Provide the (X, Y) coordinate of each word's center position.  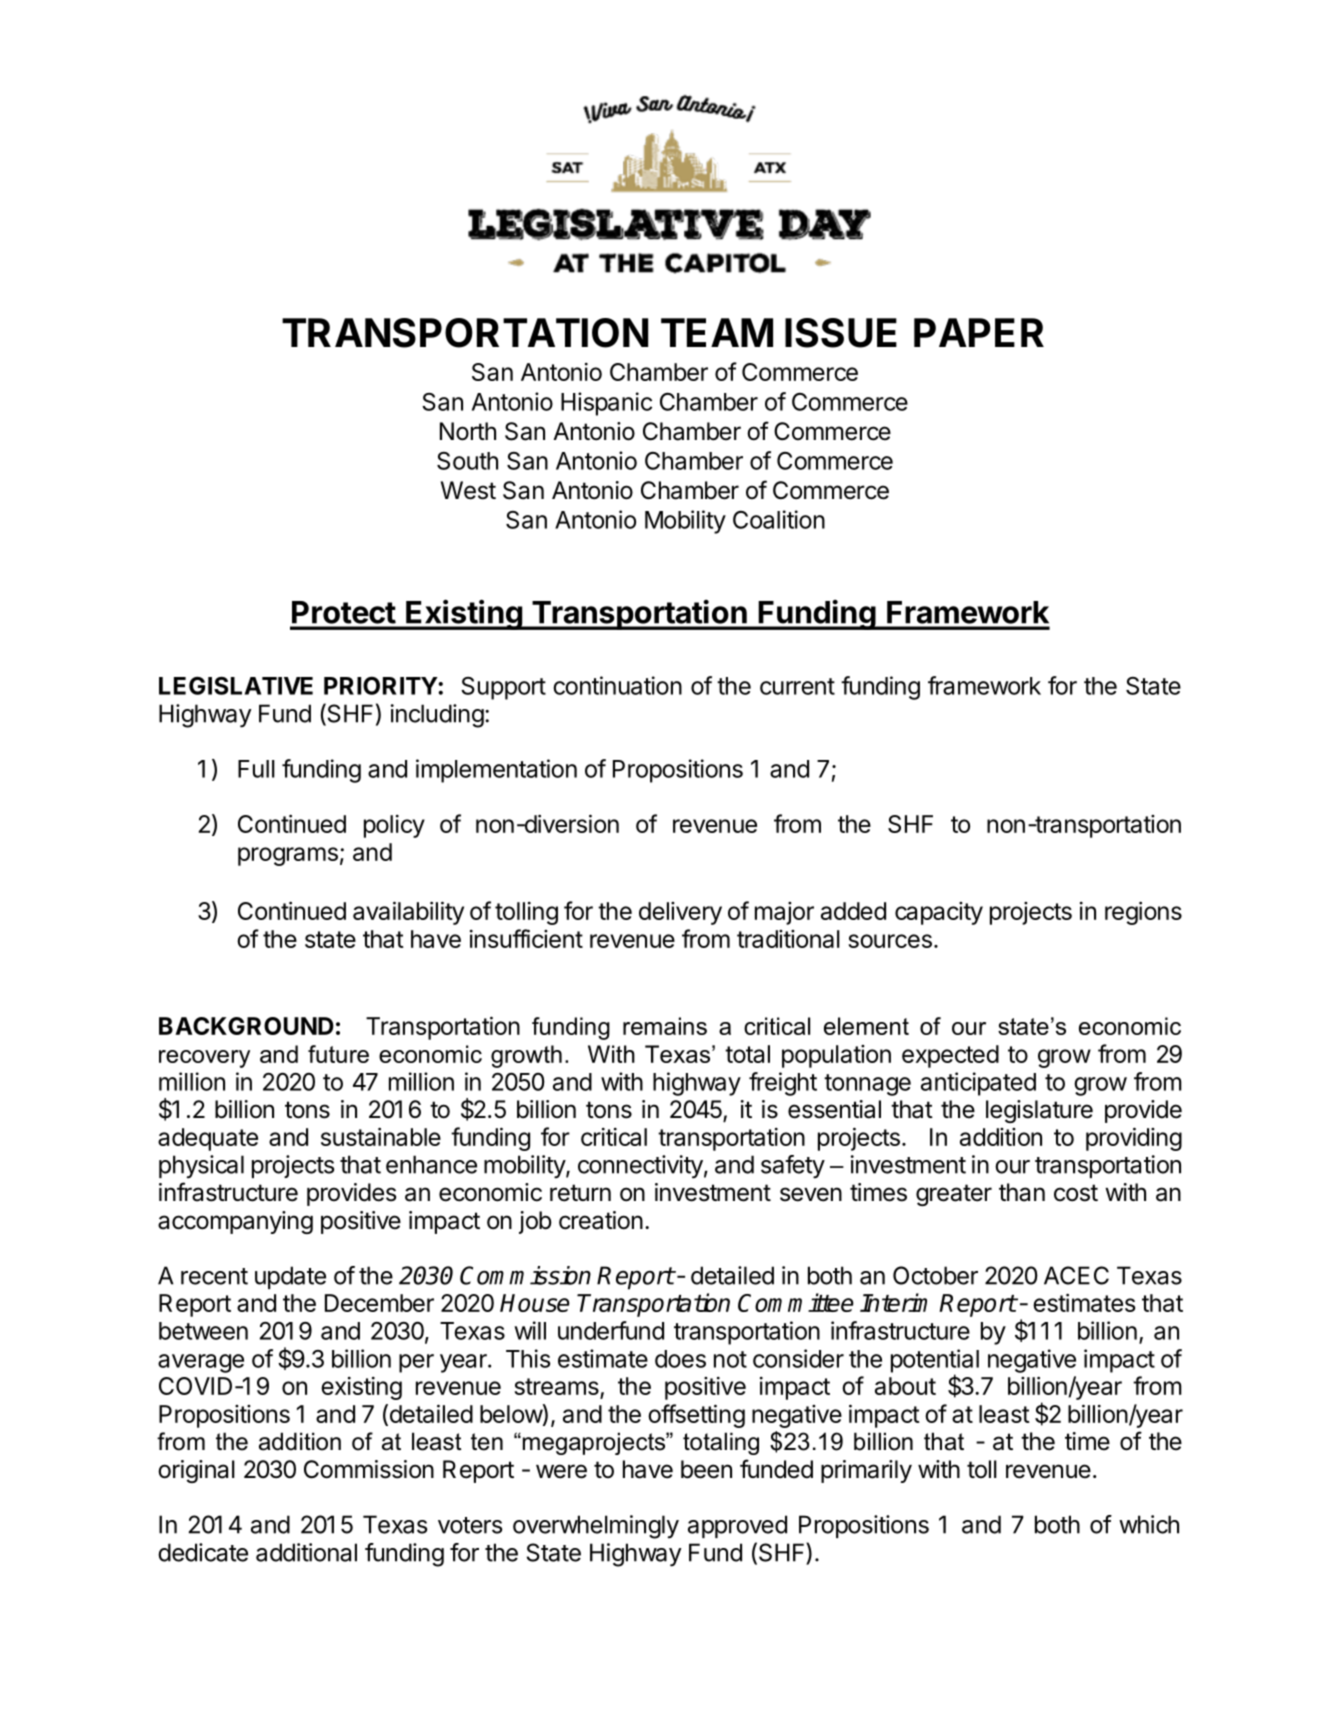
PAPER (979, 332)
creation (601, 1220)
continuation (617, 685)
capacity (939, 913)
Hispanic (606, 404)
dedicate (203, 1552)
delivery (680, 913)
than (1022, 1192)
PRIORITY (381, 685)
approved (737, 1526)
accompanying (235, 1222)
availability (408, 913)
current (797, 686)
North (468, 431)
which (1149, 1524)
